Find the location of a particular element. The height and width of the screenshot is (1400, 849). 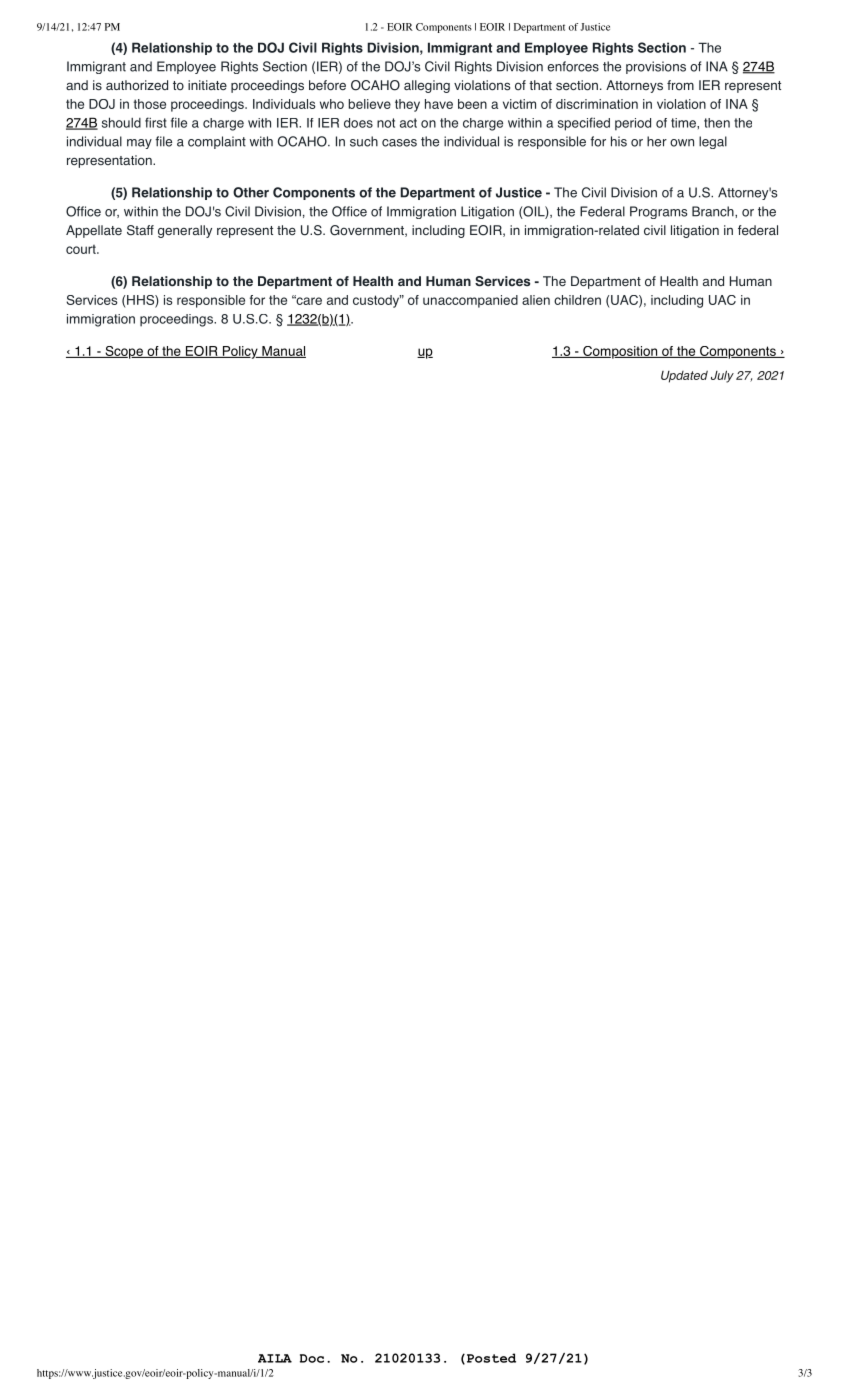

unaccompanied is located at coordinates (470, 301).
